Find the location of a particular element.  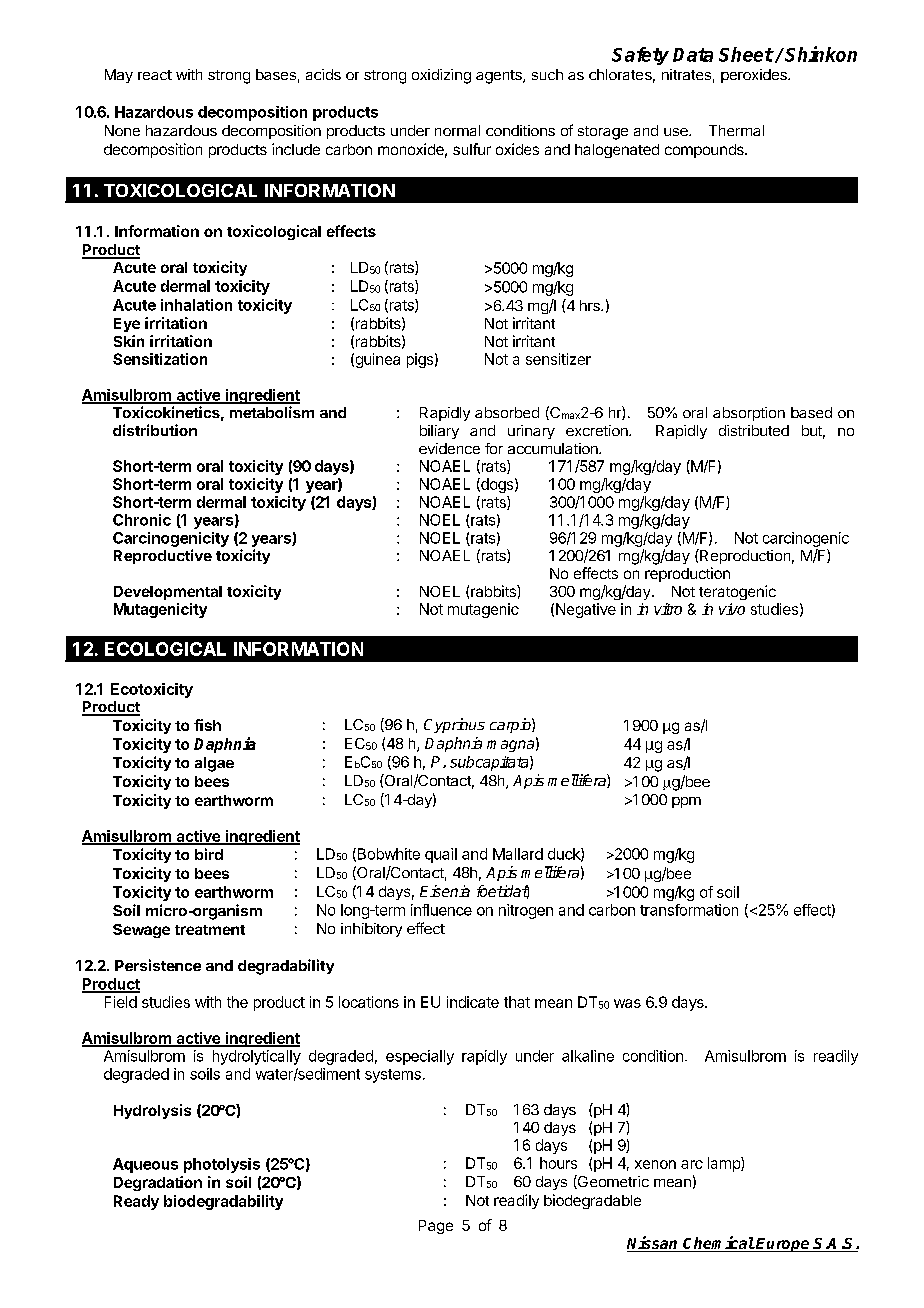

Chemical is located at coordinates (718, 1244).
